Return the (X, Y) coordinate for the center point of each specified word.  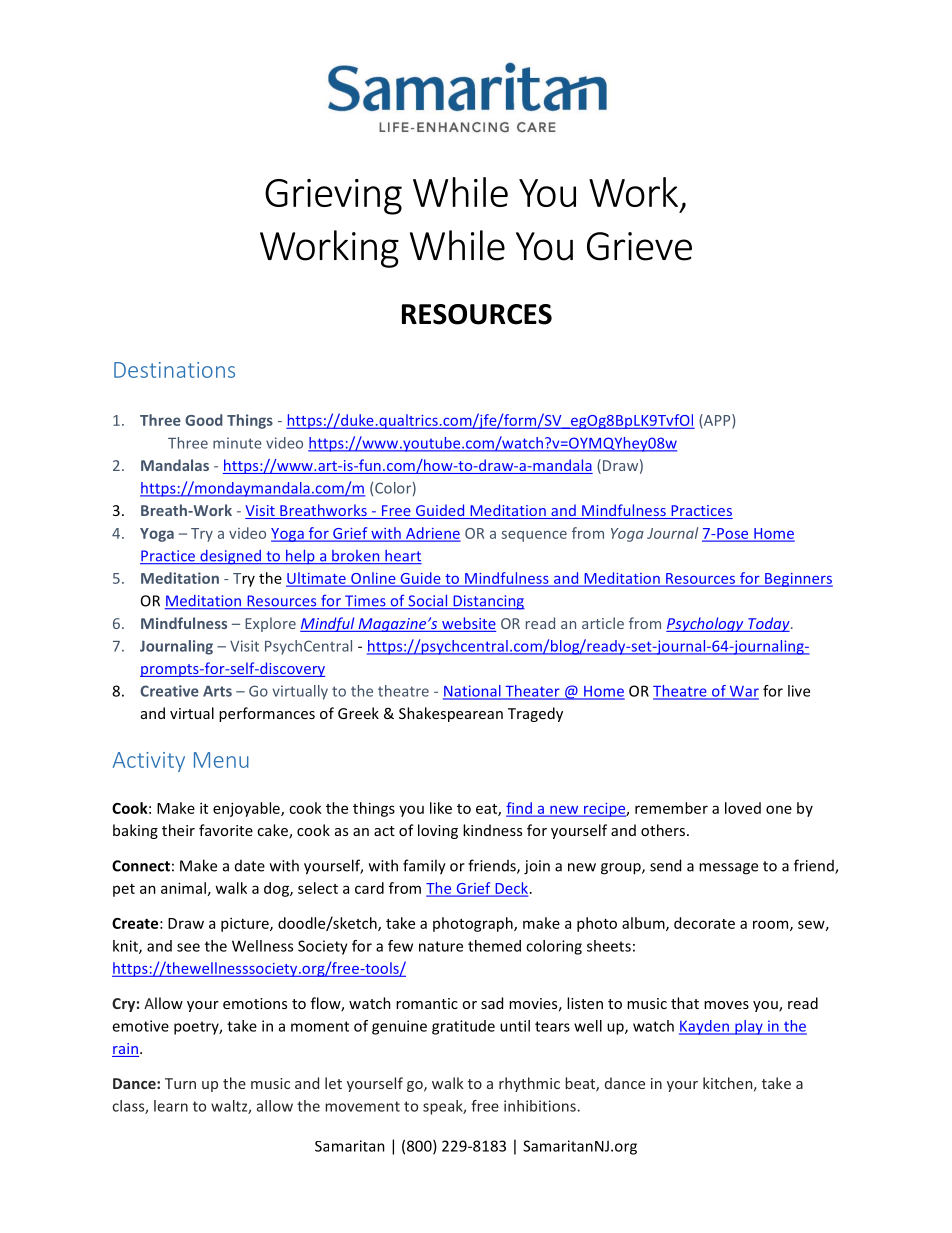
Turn (180, 1083)
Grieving (333, 197)
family (424, 867)
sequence (534, 536)
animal (183, 888)
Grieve (639, 246)
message (728, 869)
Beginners (798, 580)
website (468, 624)
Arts (217, 691)
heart (402, 557)
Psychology (706, 624)
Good (204, 420)
